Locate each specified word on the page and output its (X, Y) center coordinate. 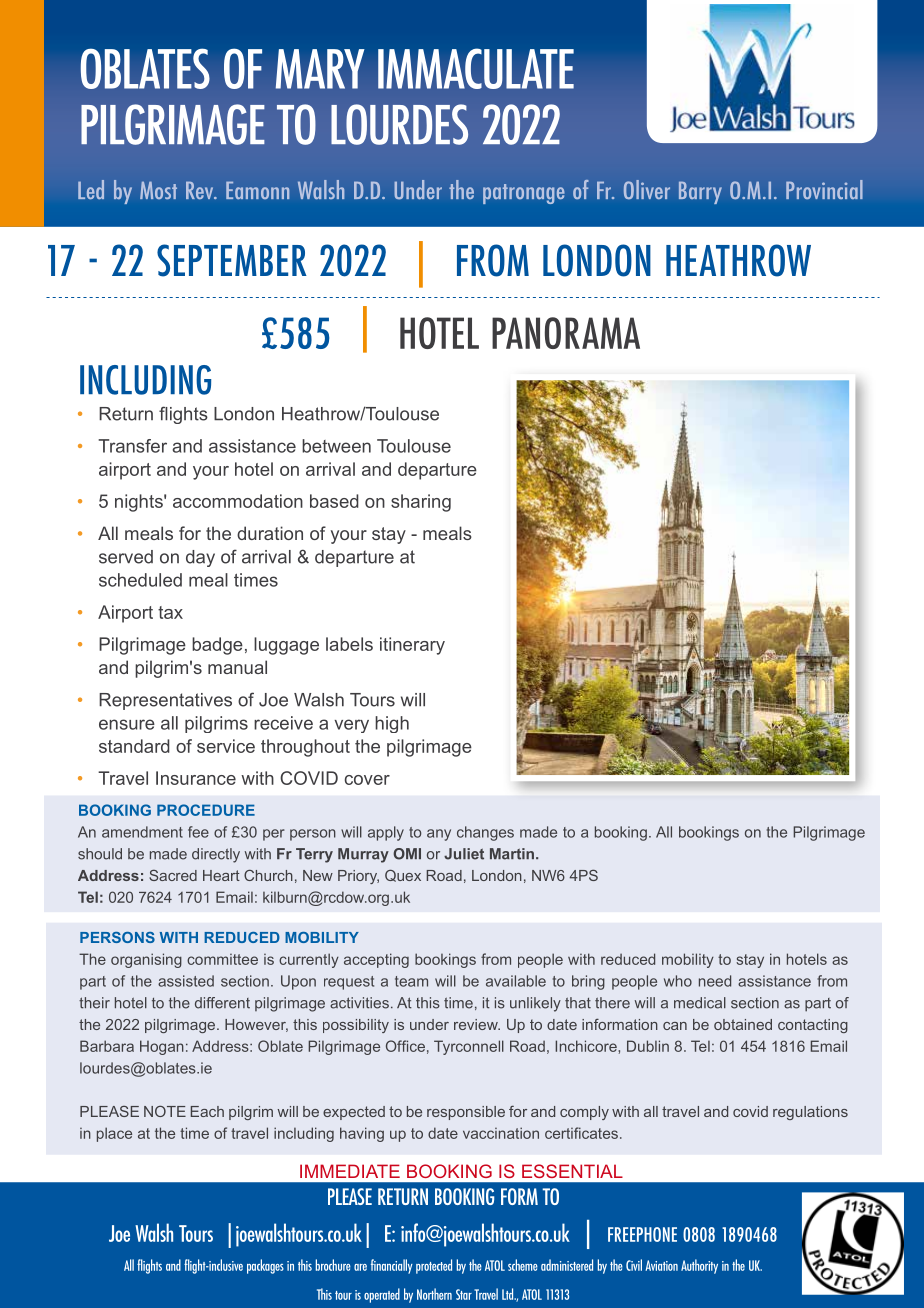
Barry (700, 192)
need (715, 981)
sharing (421, 503)
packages (265, 1266)
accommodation (238, 501)
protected (434, 1266)
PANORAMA (566, 333)
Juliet (464, 854)
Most (158, 190)
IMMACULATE (476, 68)
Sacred (173, 875)
